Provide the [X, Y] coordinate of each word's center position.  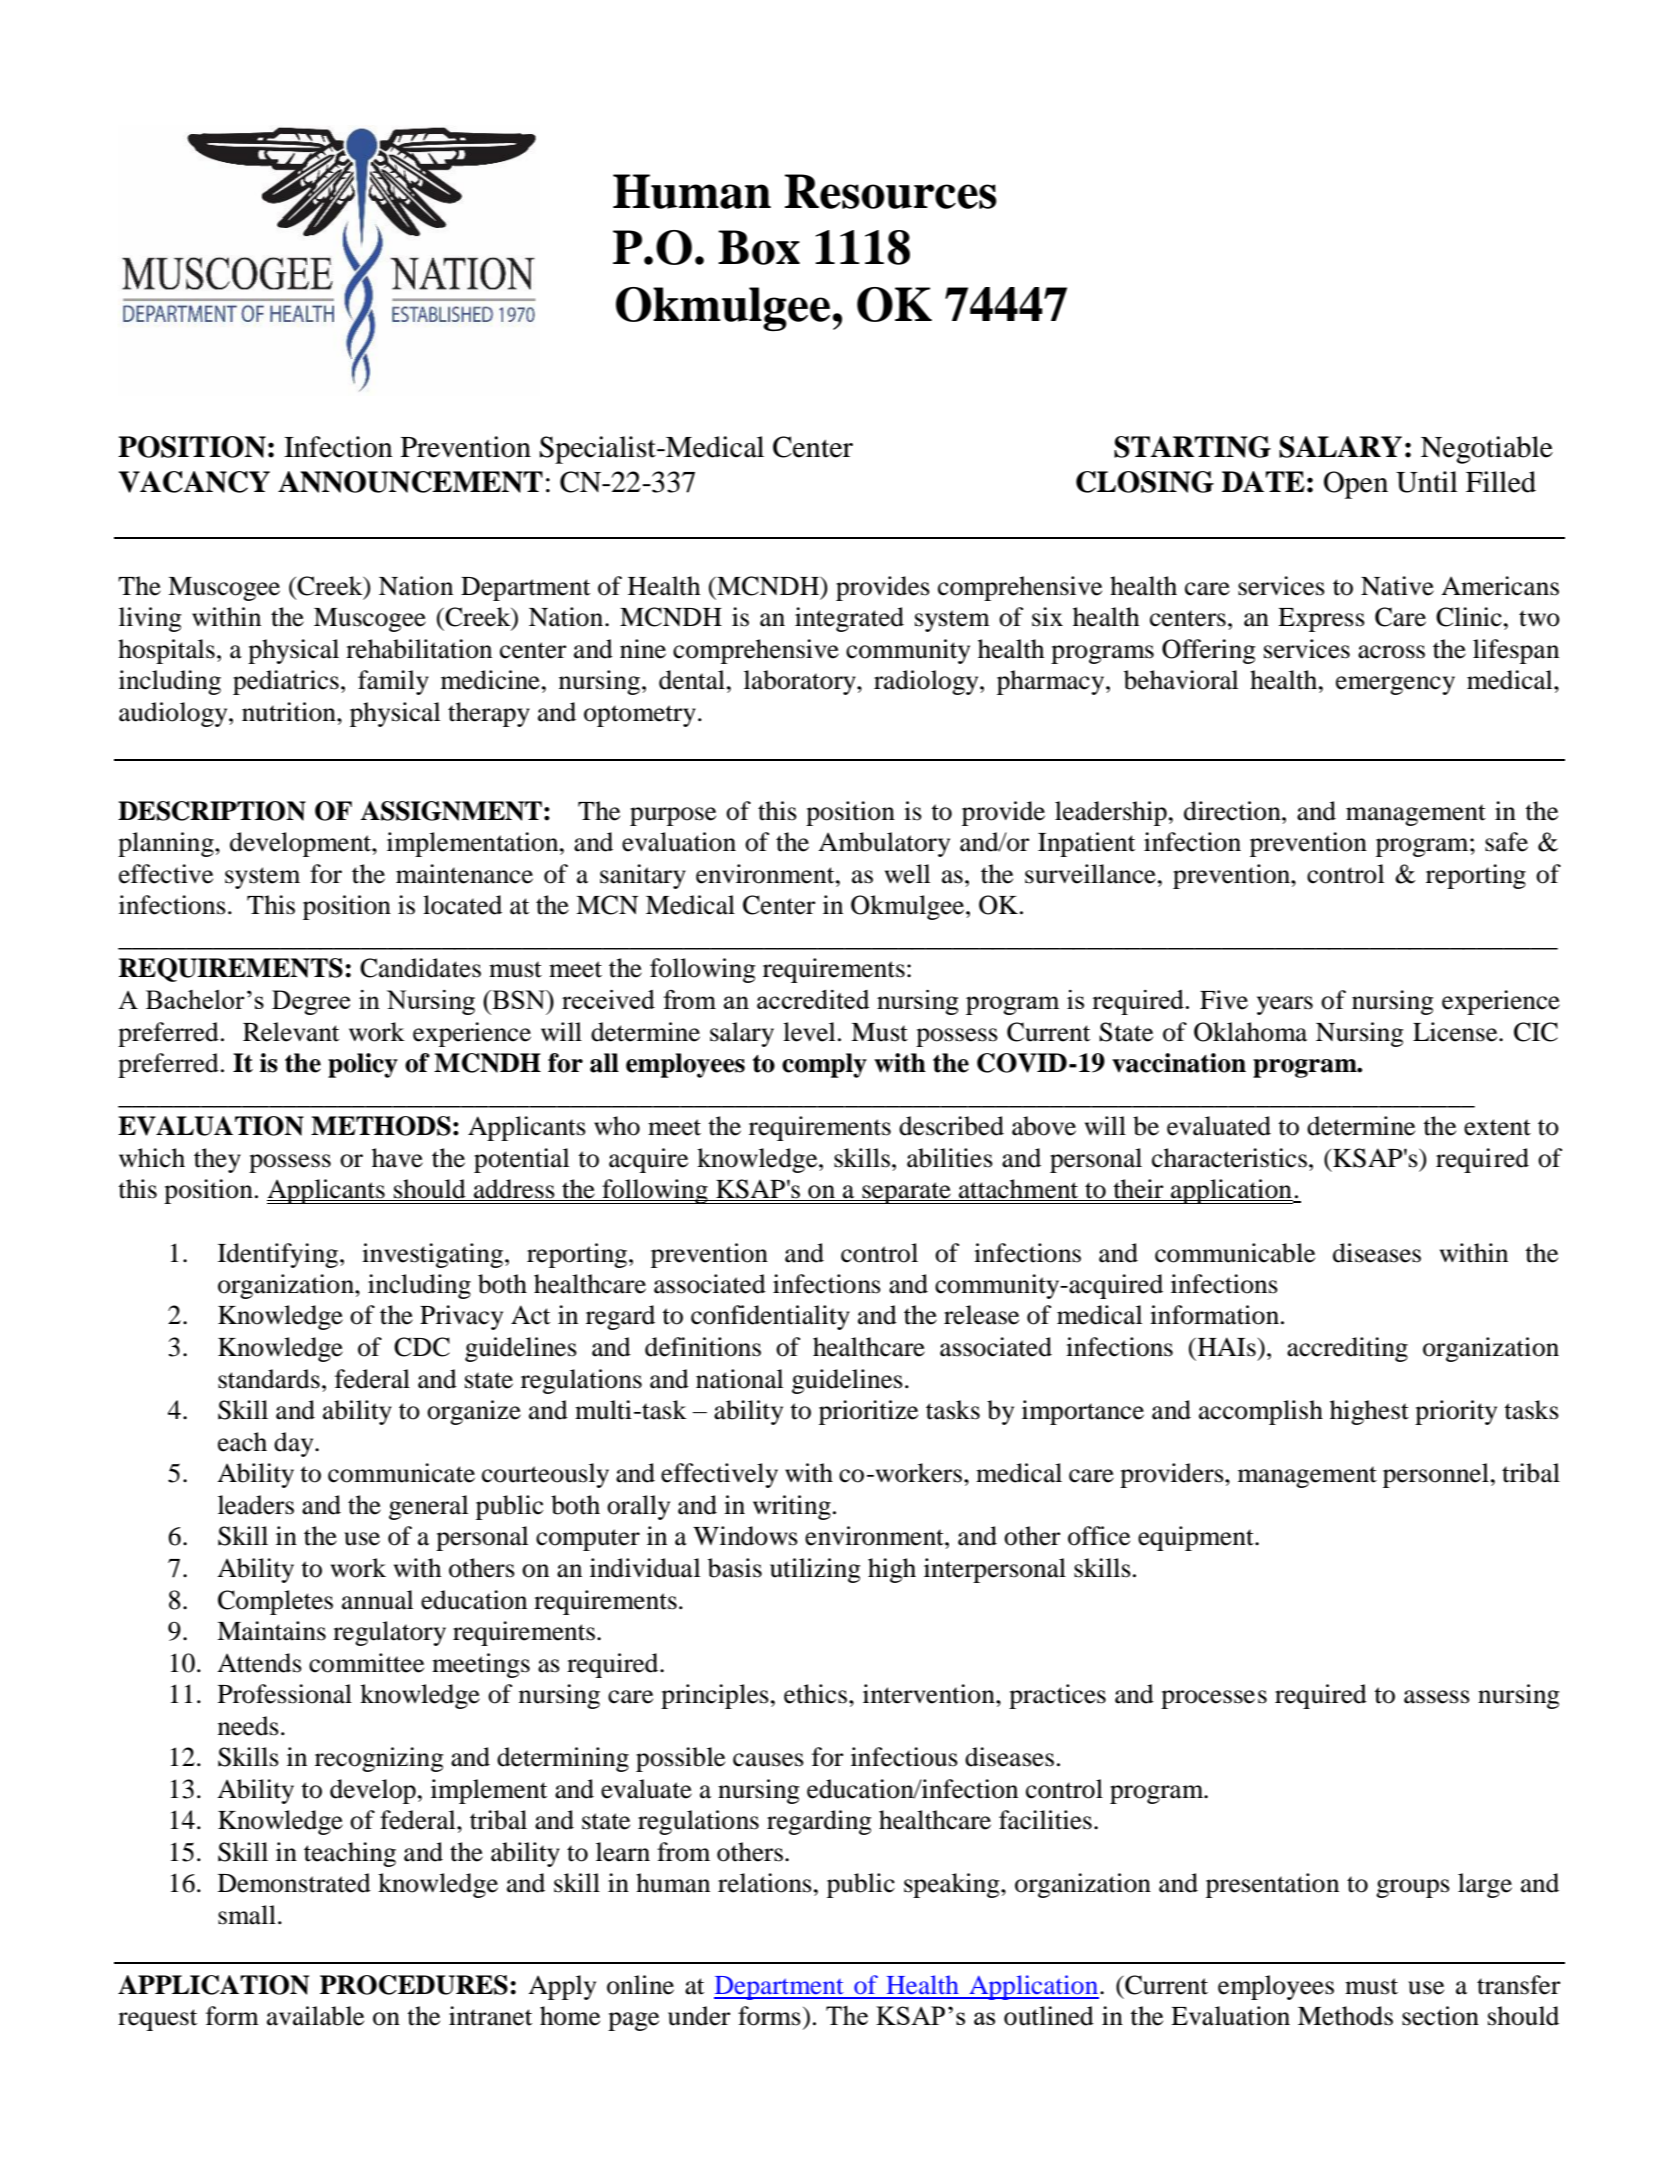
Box [759, 247]
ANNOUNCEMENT [410, 482]
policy [363, 1065]
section [1440, 2016]
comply [824, 1065]
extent [1497, 1127]
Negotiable [1487, 450]
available [315, 2016]
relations [765, 1883]
